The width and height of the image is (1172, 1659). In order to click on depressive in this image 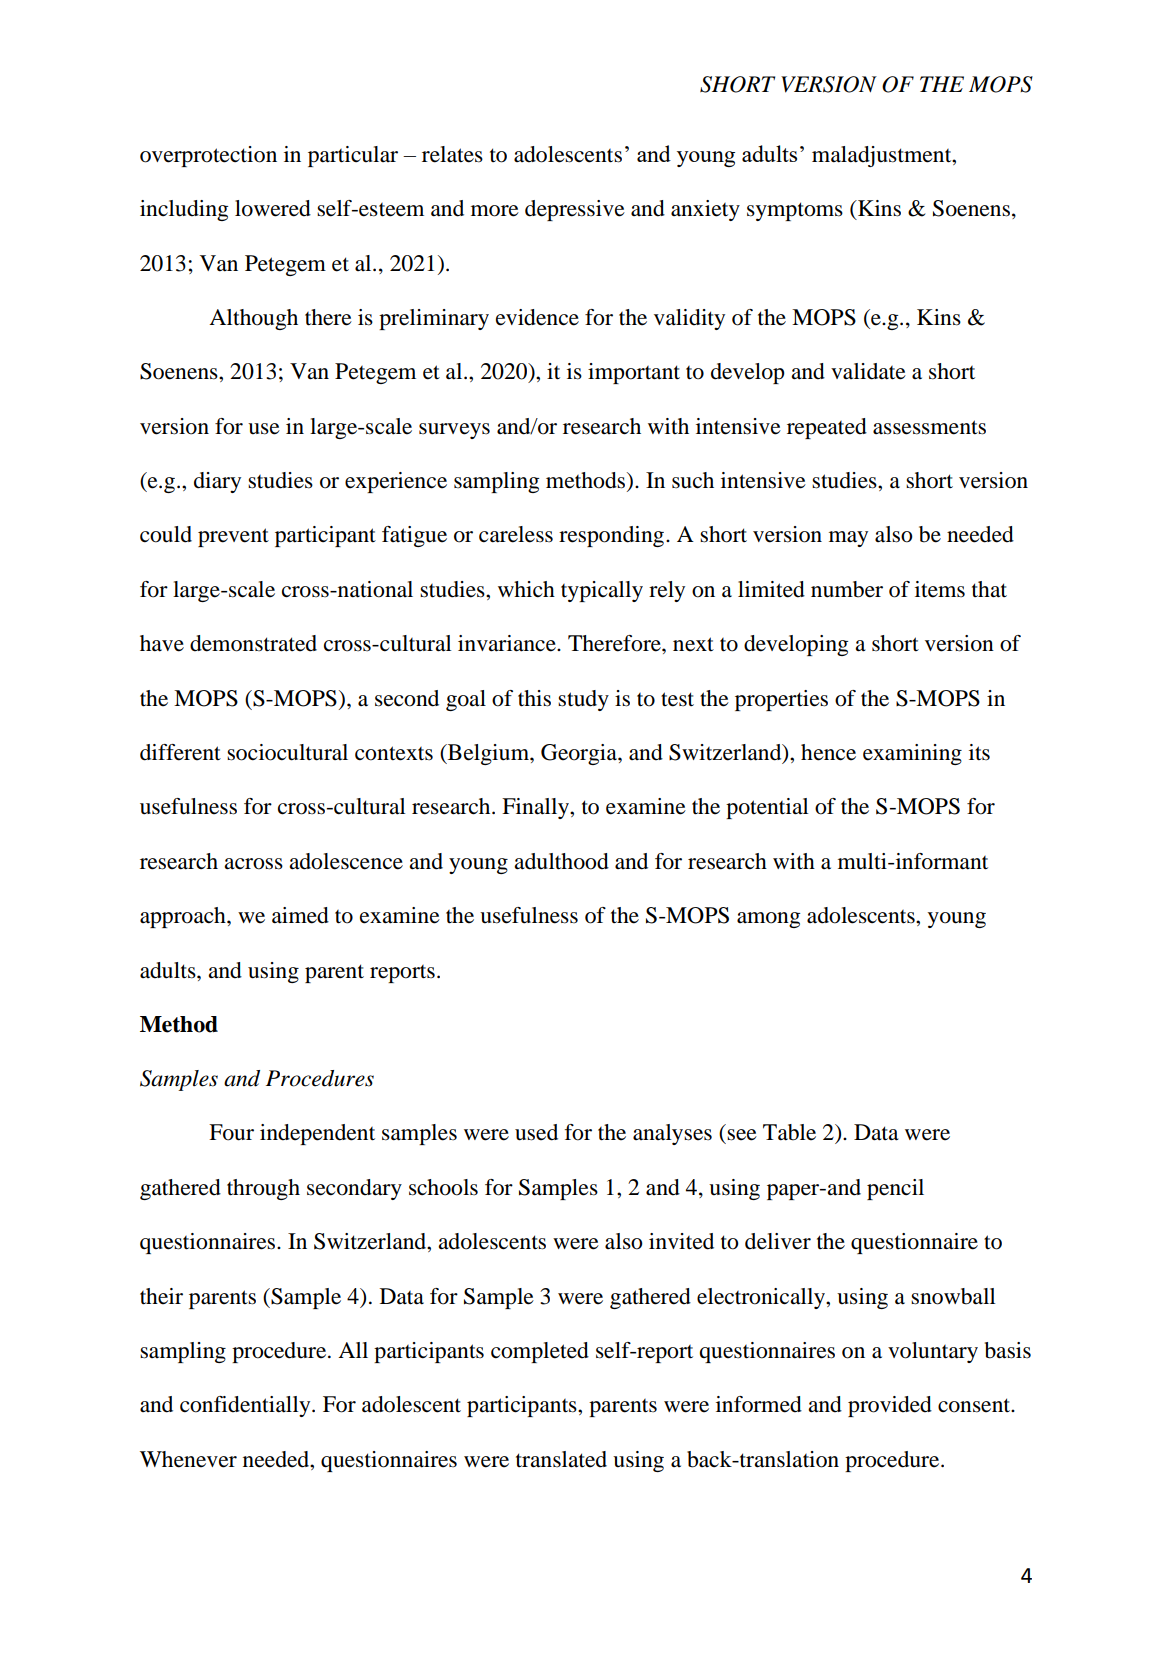, I will do `click(575, 210)`.
